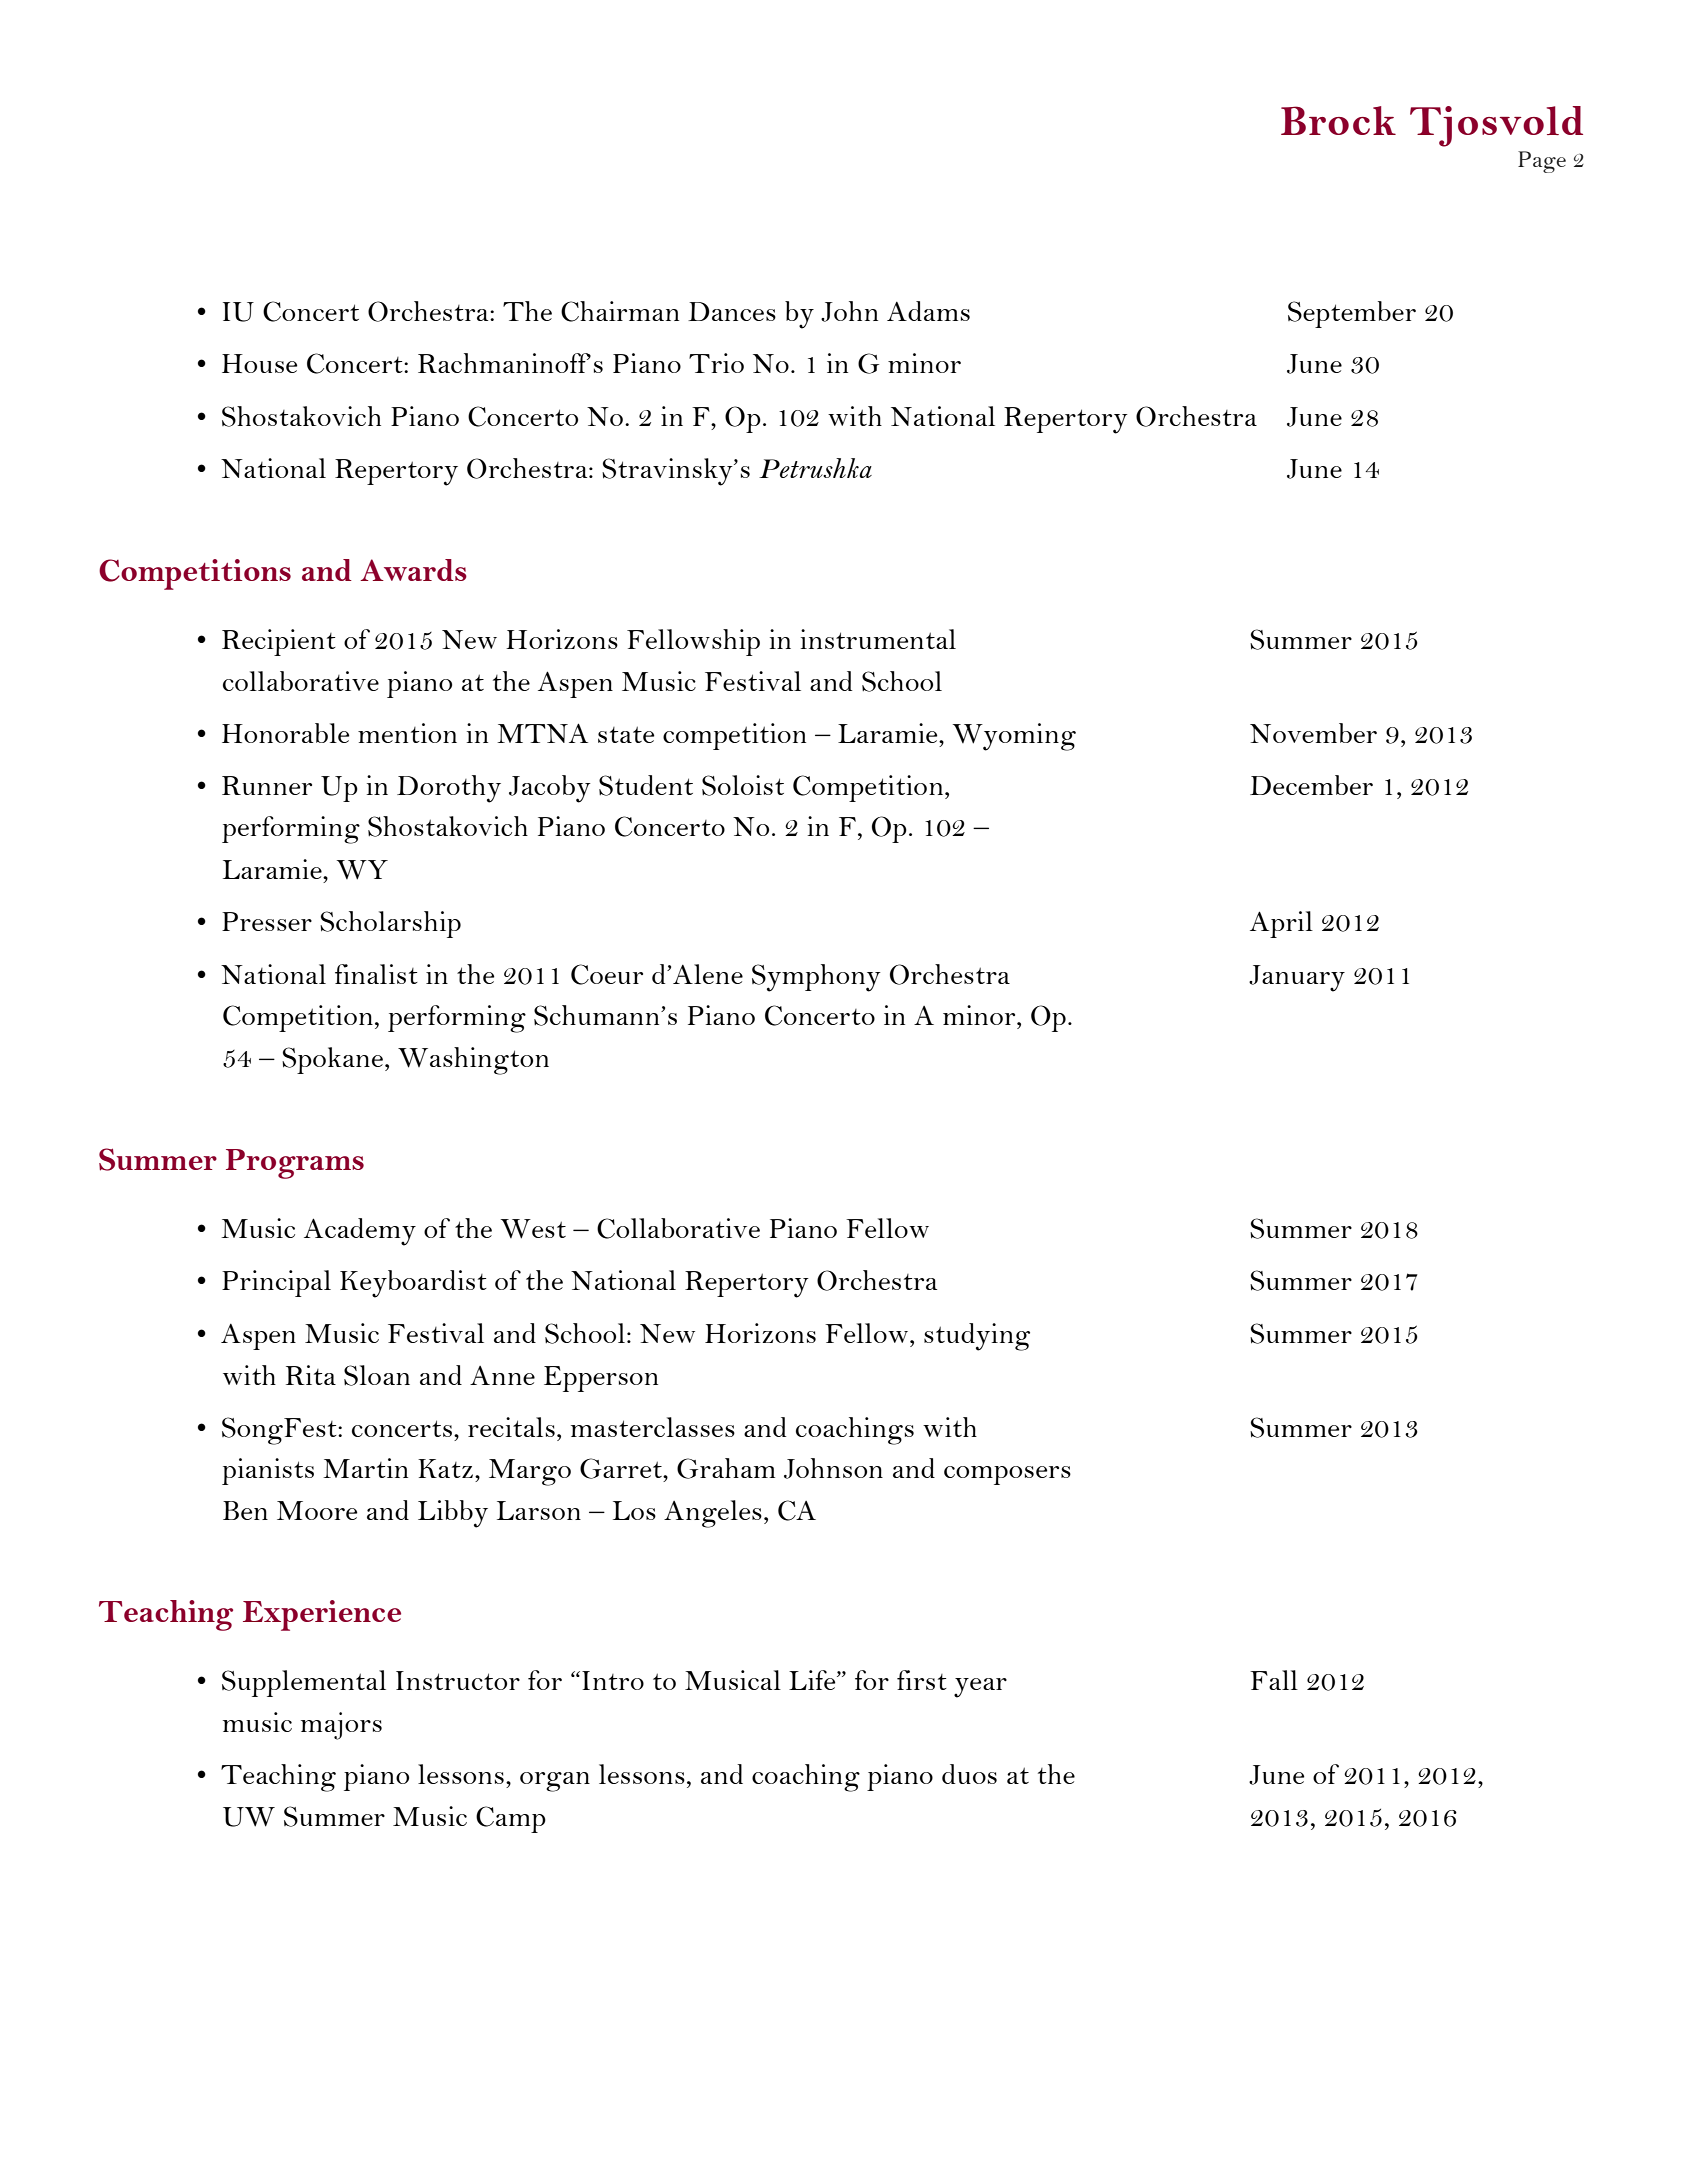  Describe the element at coordinates (295, 1164) in the image. I see `Programs` at that location.
